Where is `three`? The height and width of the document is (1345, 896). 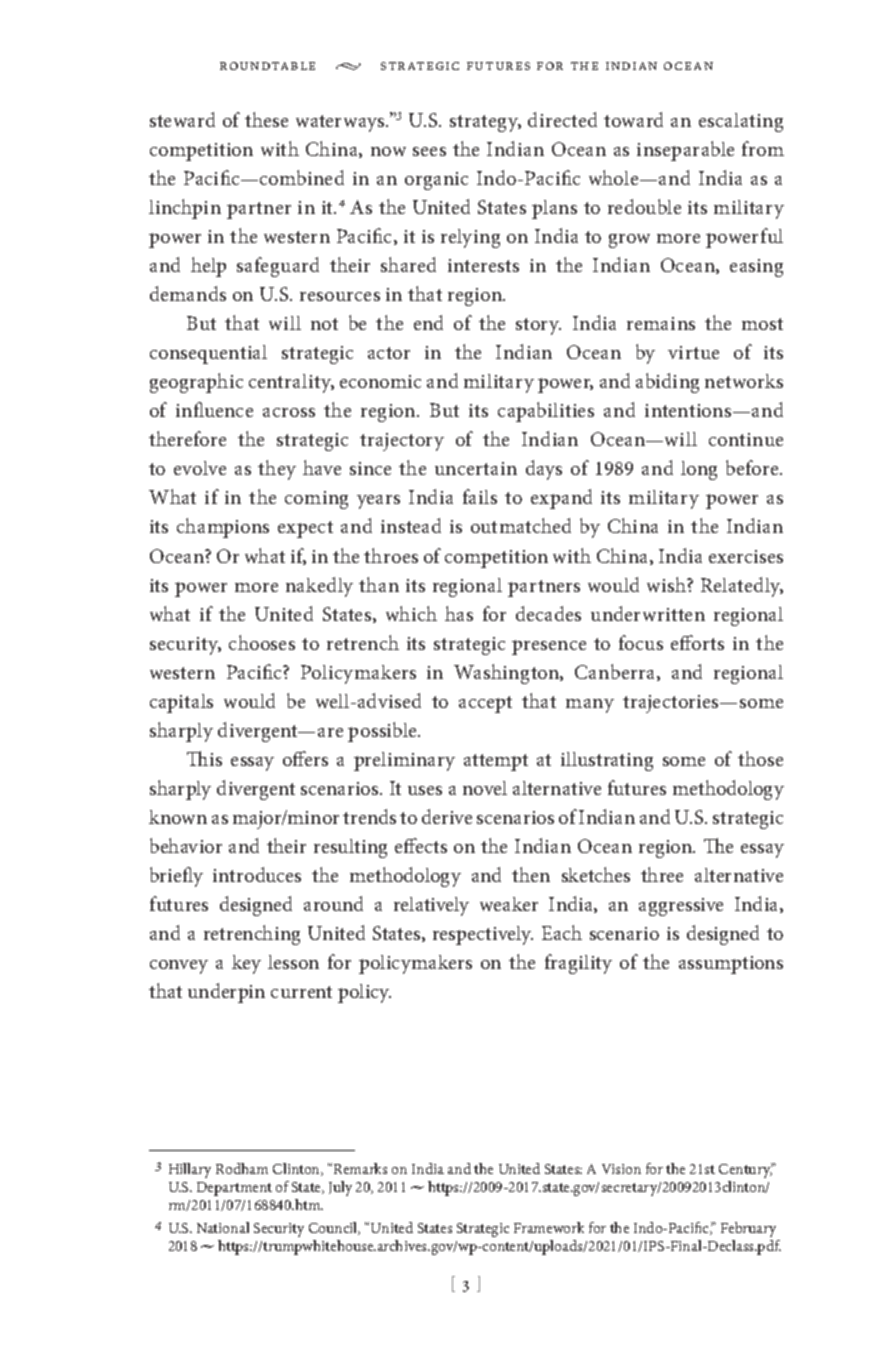
three is located at coordinates (662, 874).
